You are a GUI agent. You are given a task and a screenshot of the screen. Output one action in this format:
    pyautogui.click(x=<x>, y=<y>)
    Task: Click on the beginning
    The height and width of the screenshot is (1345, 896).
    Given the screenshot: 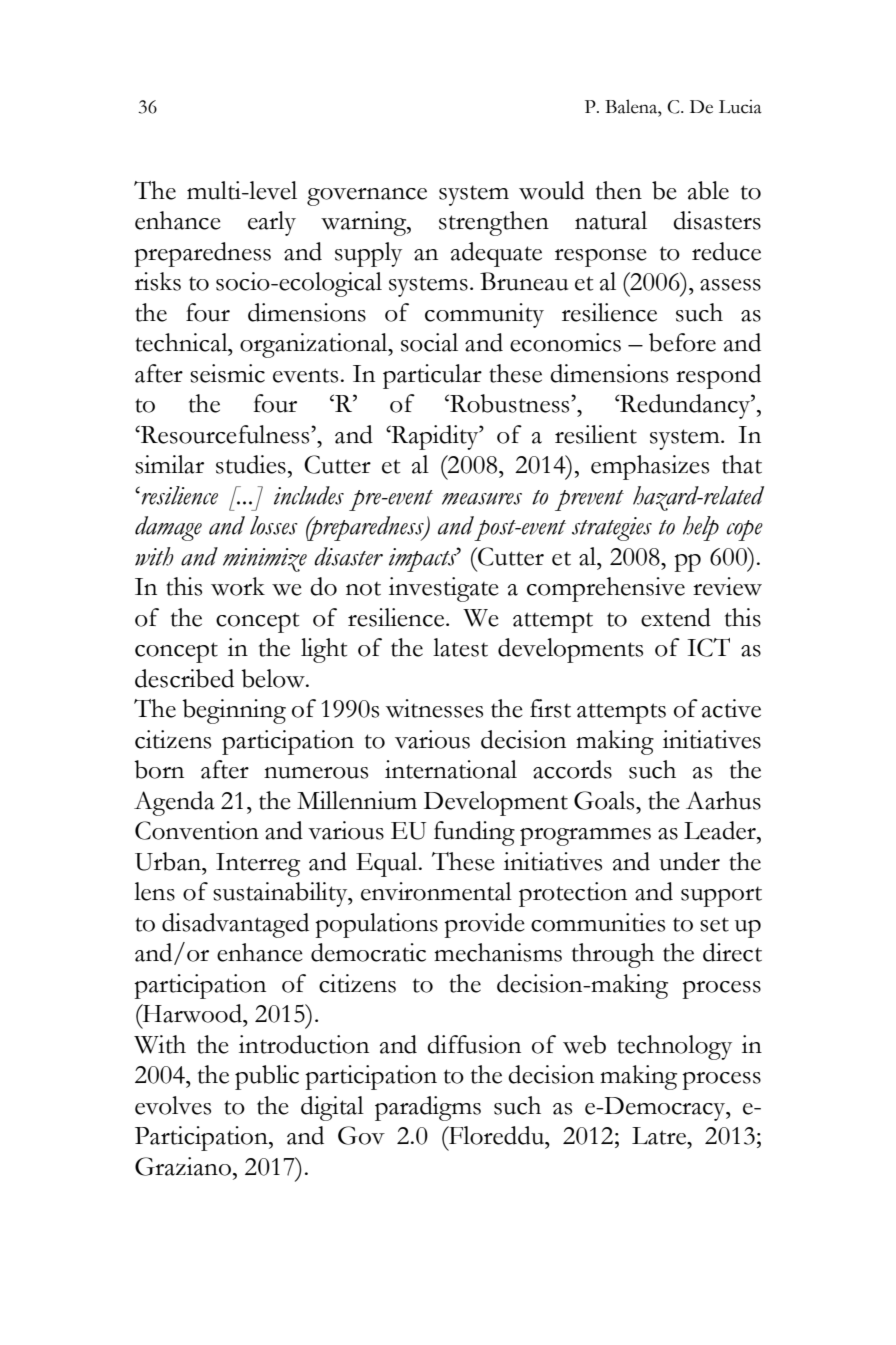 What is the action you would take?
    pyautogui.click(x=234, y=711)
